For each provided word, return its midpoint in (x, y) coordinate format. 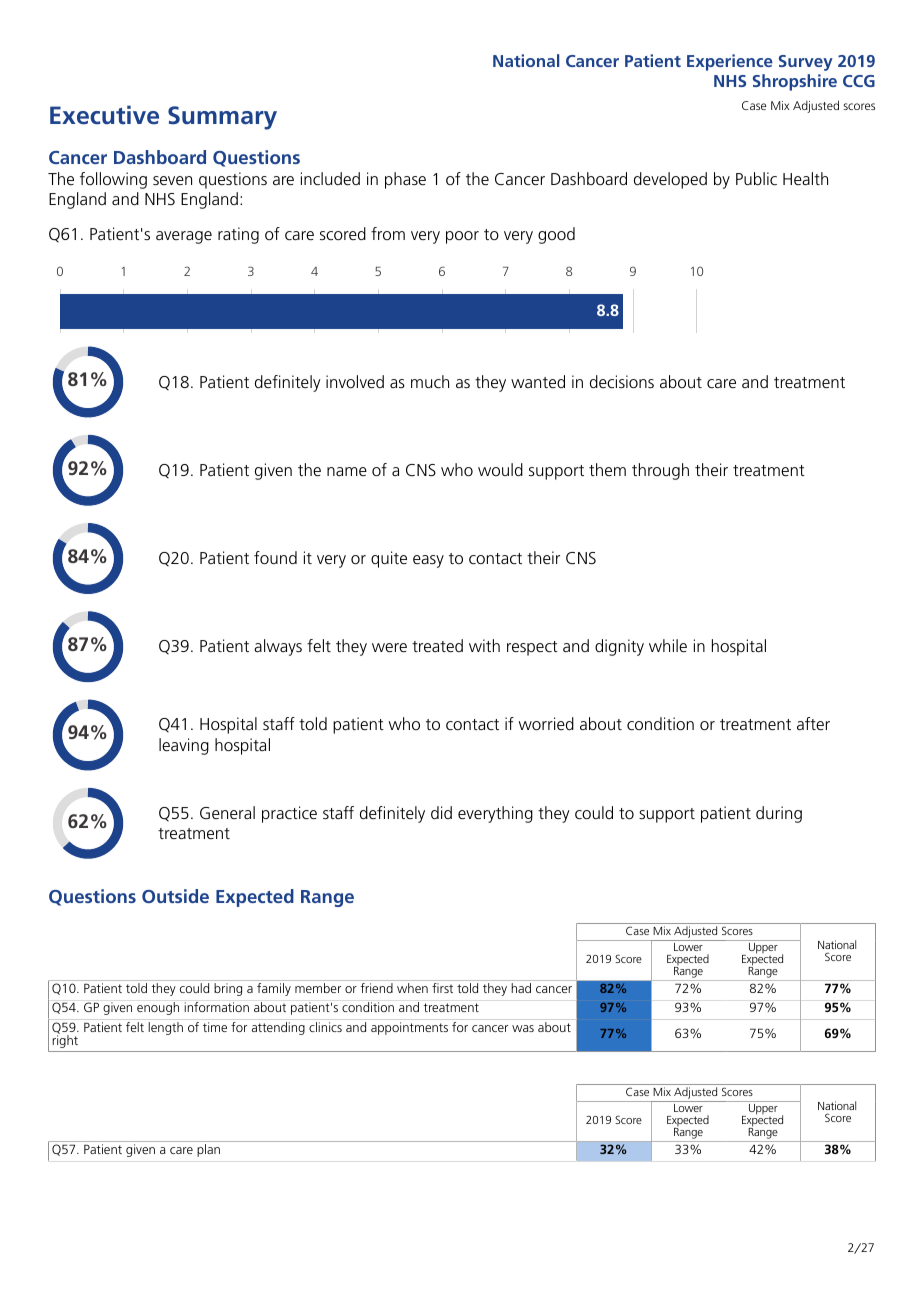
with (484, 645)
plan (208, 1150)
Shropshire (795, 82)
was (523, 1028)
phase (405, 180)
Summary (222, 118)
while (668, 645)
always (278, 647)
